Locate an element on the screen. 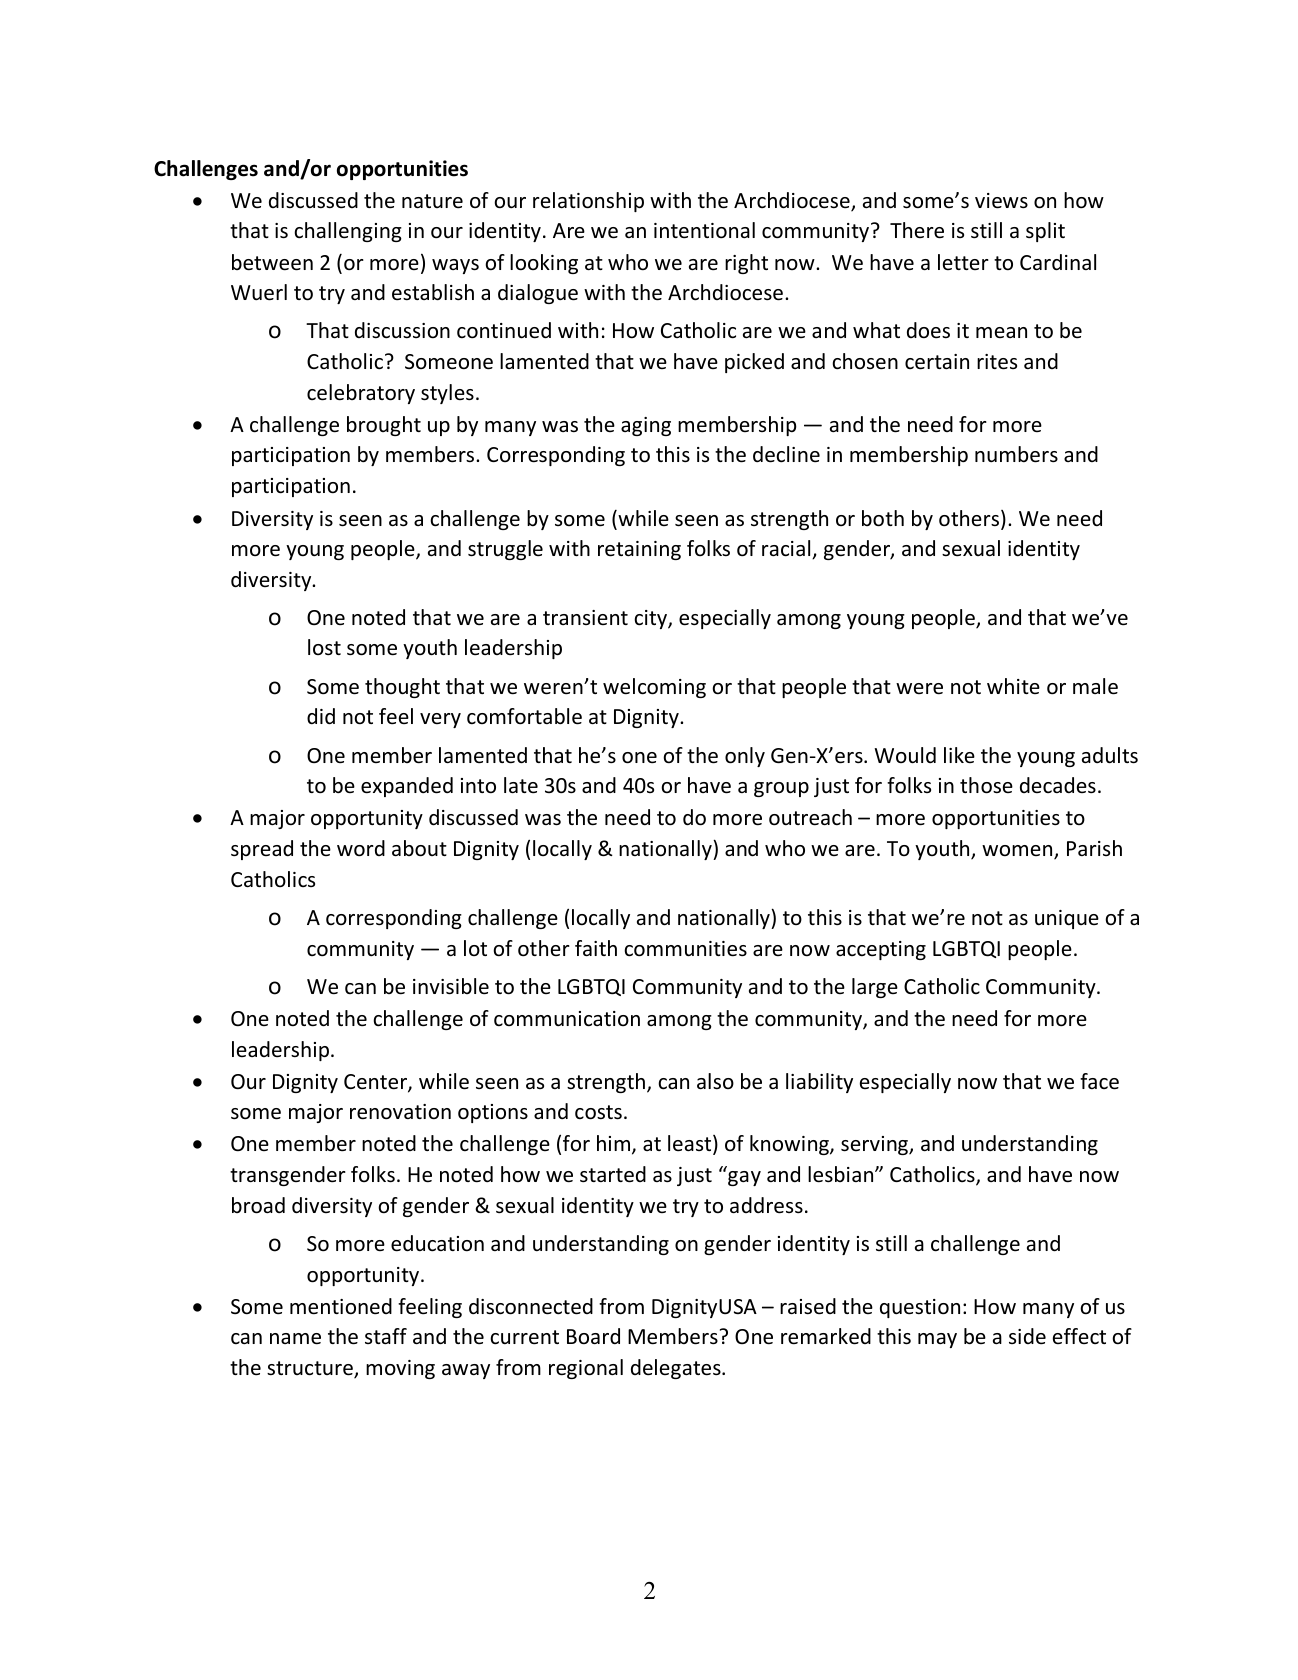 The width and height of the screenshot is (1298, 1680). delegates is located at coordinates (677, 1369).
